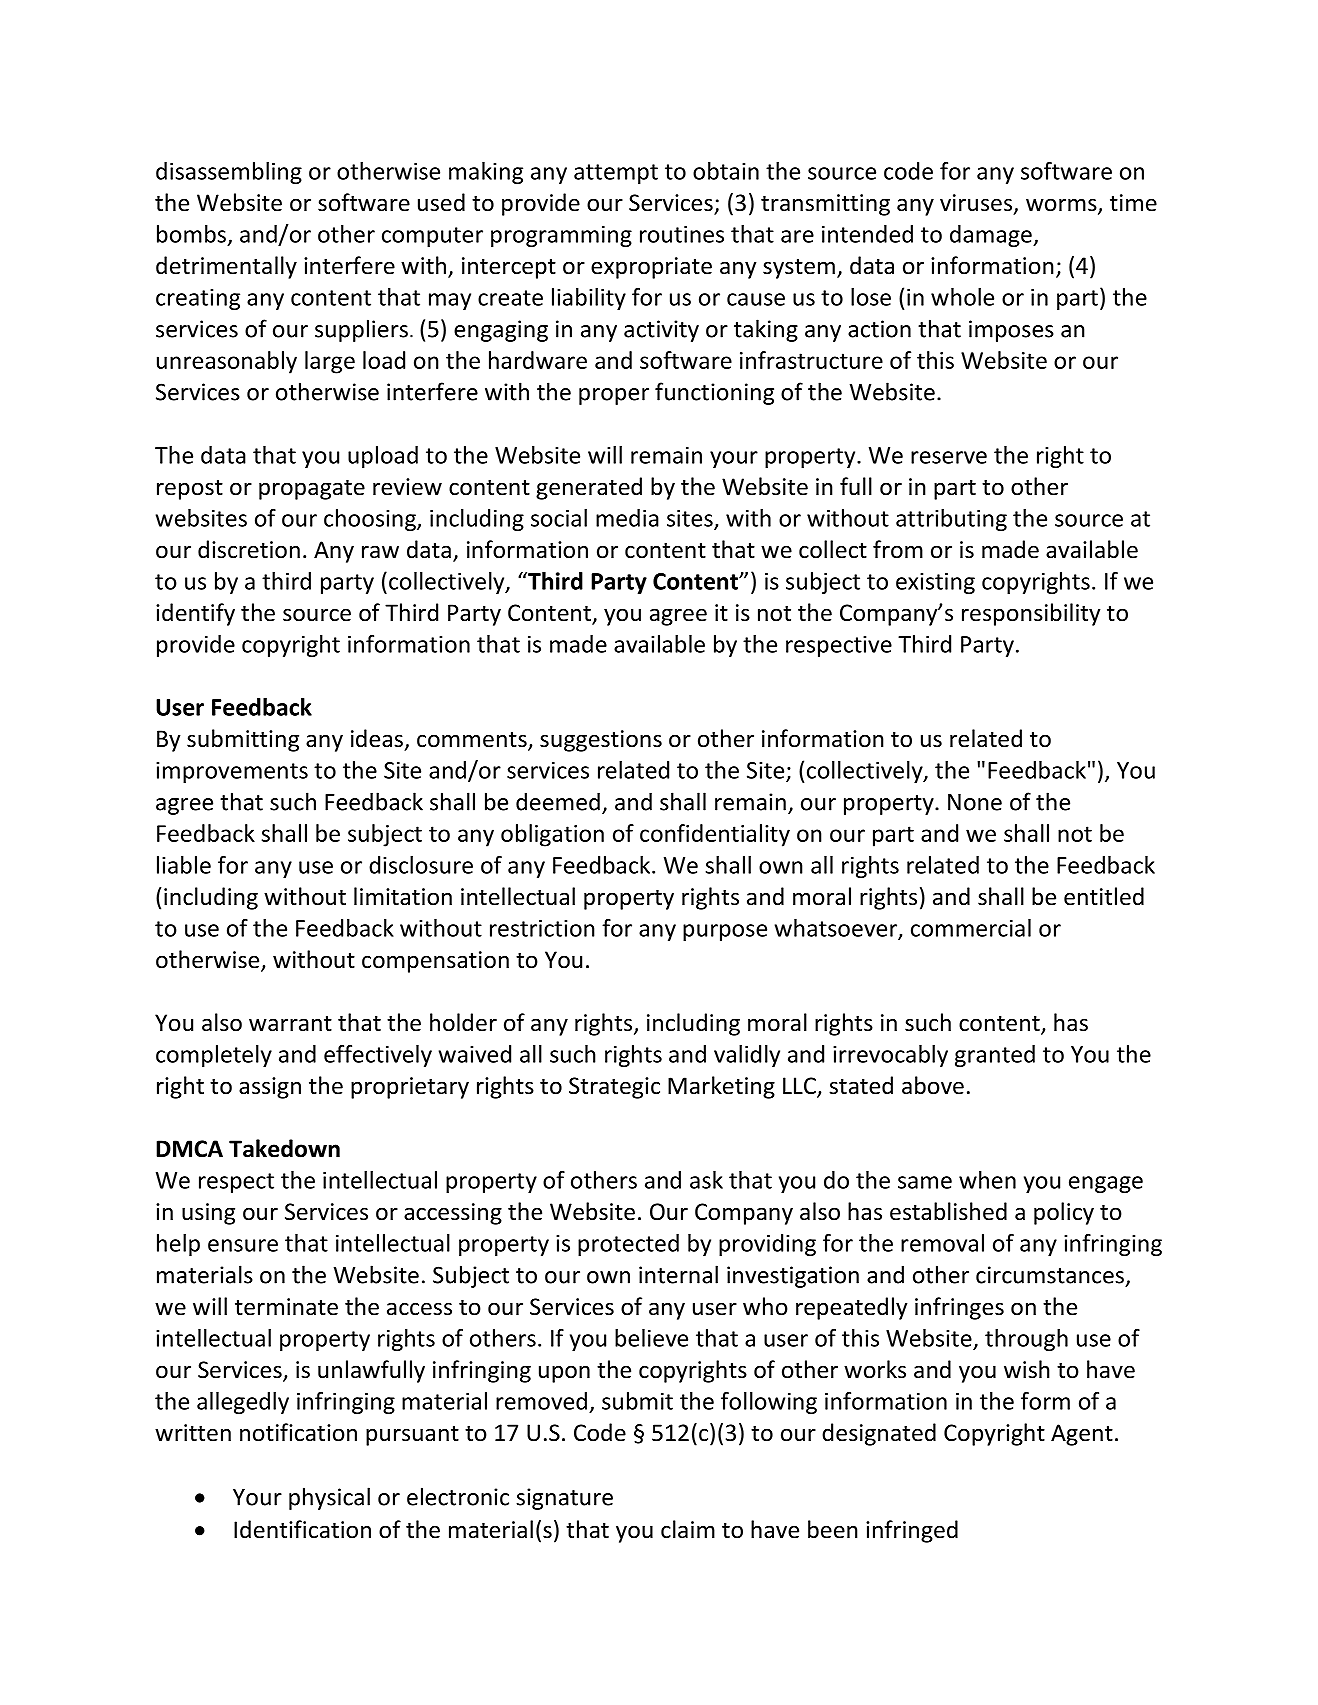 The width and height of the image is (1318, 1705). Describe the element at coordinates (1082, 1435) in the image. I see `Agent` at that location.
